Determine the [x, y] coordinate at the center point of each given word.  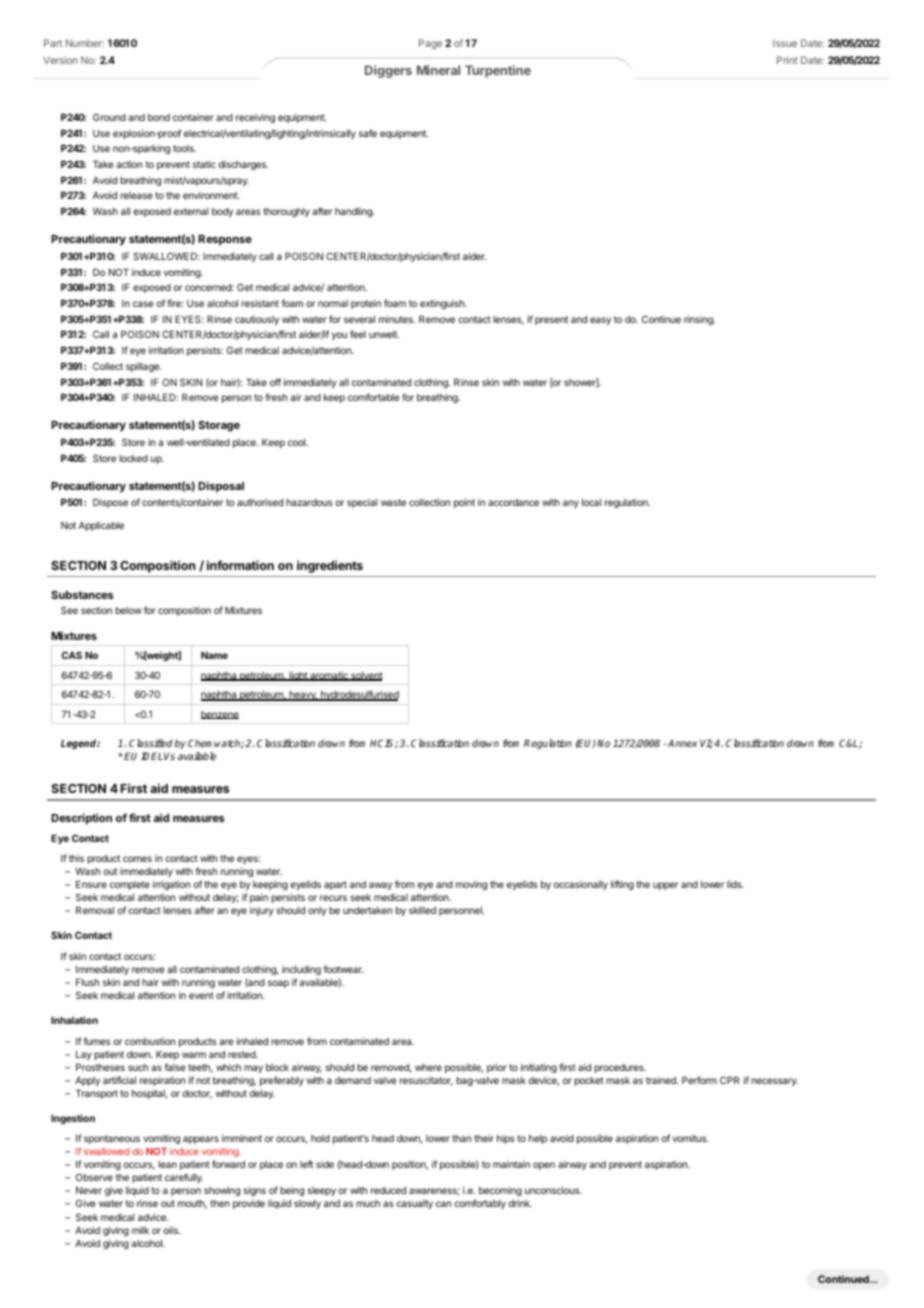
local [591, 502]
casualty [414, 1204]
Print [787, 60]
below [128, 610]
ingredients [330, 566]
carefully [184, 1178]
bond [159, 117]
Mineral [438, 70]
